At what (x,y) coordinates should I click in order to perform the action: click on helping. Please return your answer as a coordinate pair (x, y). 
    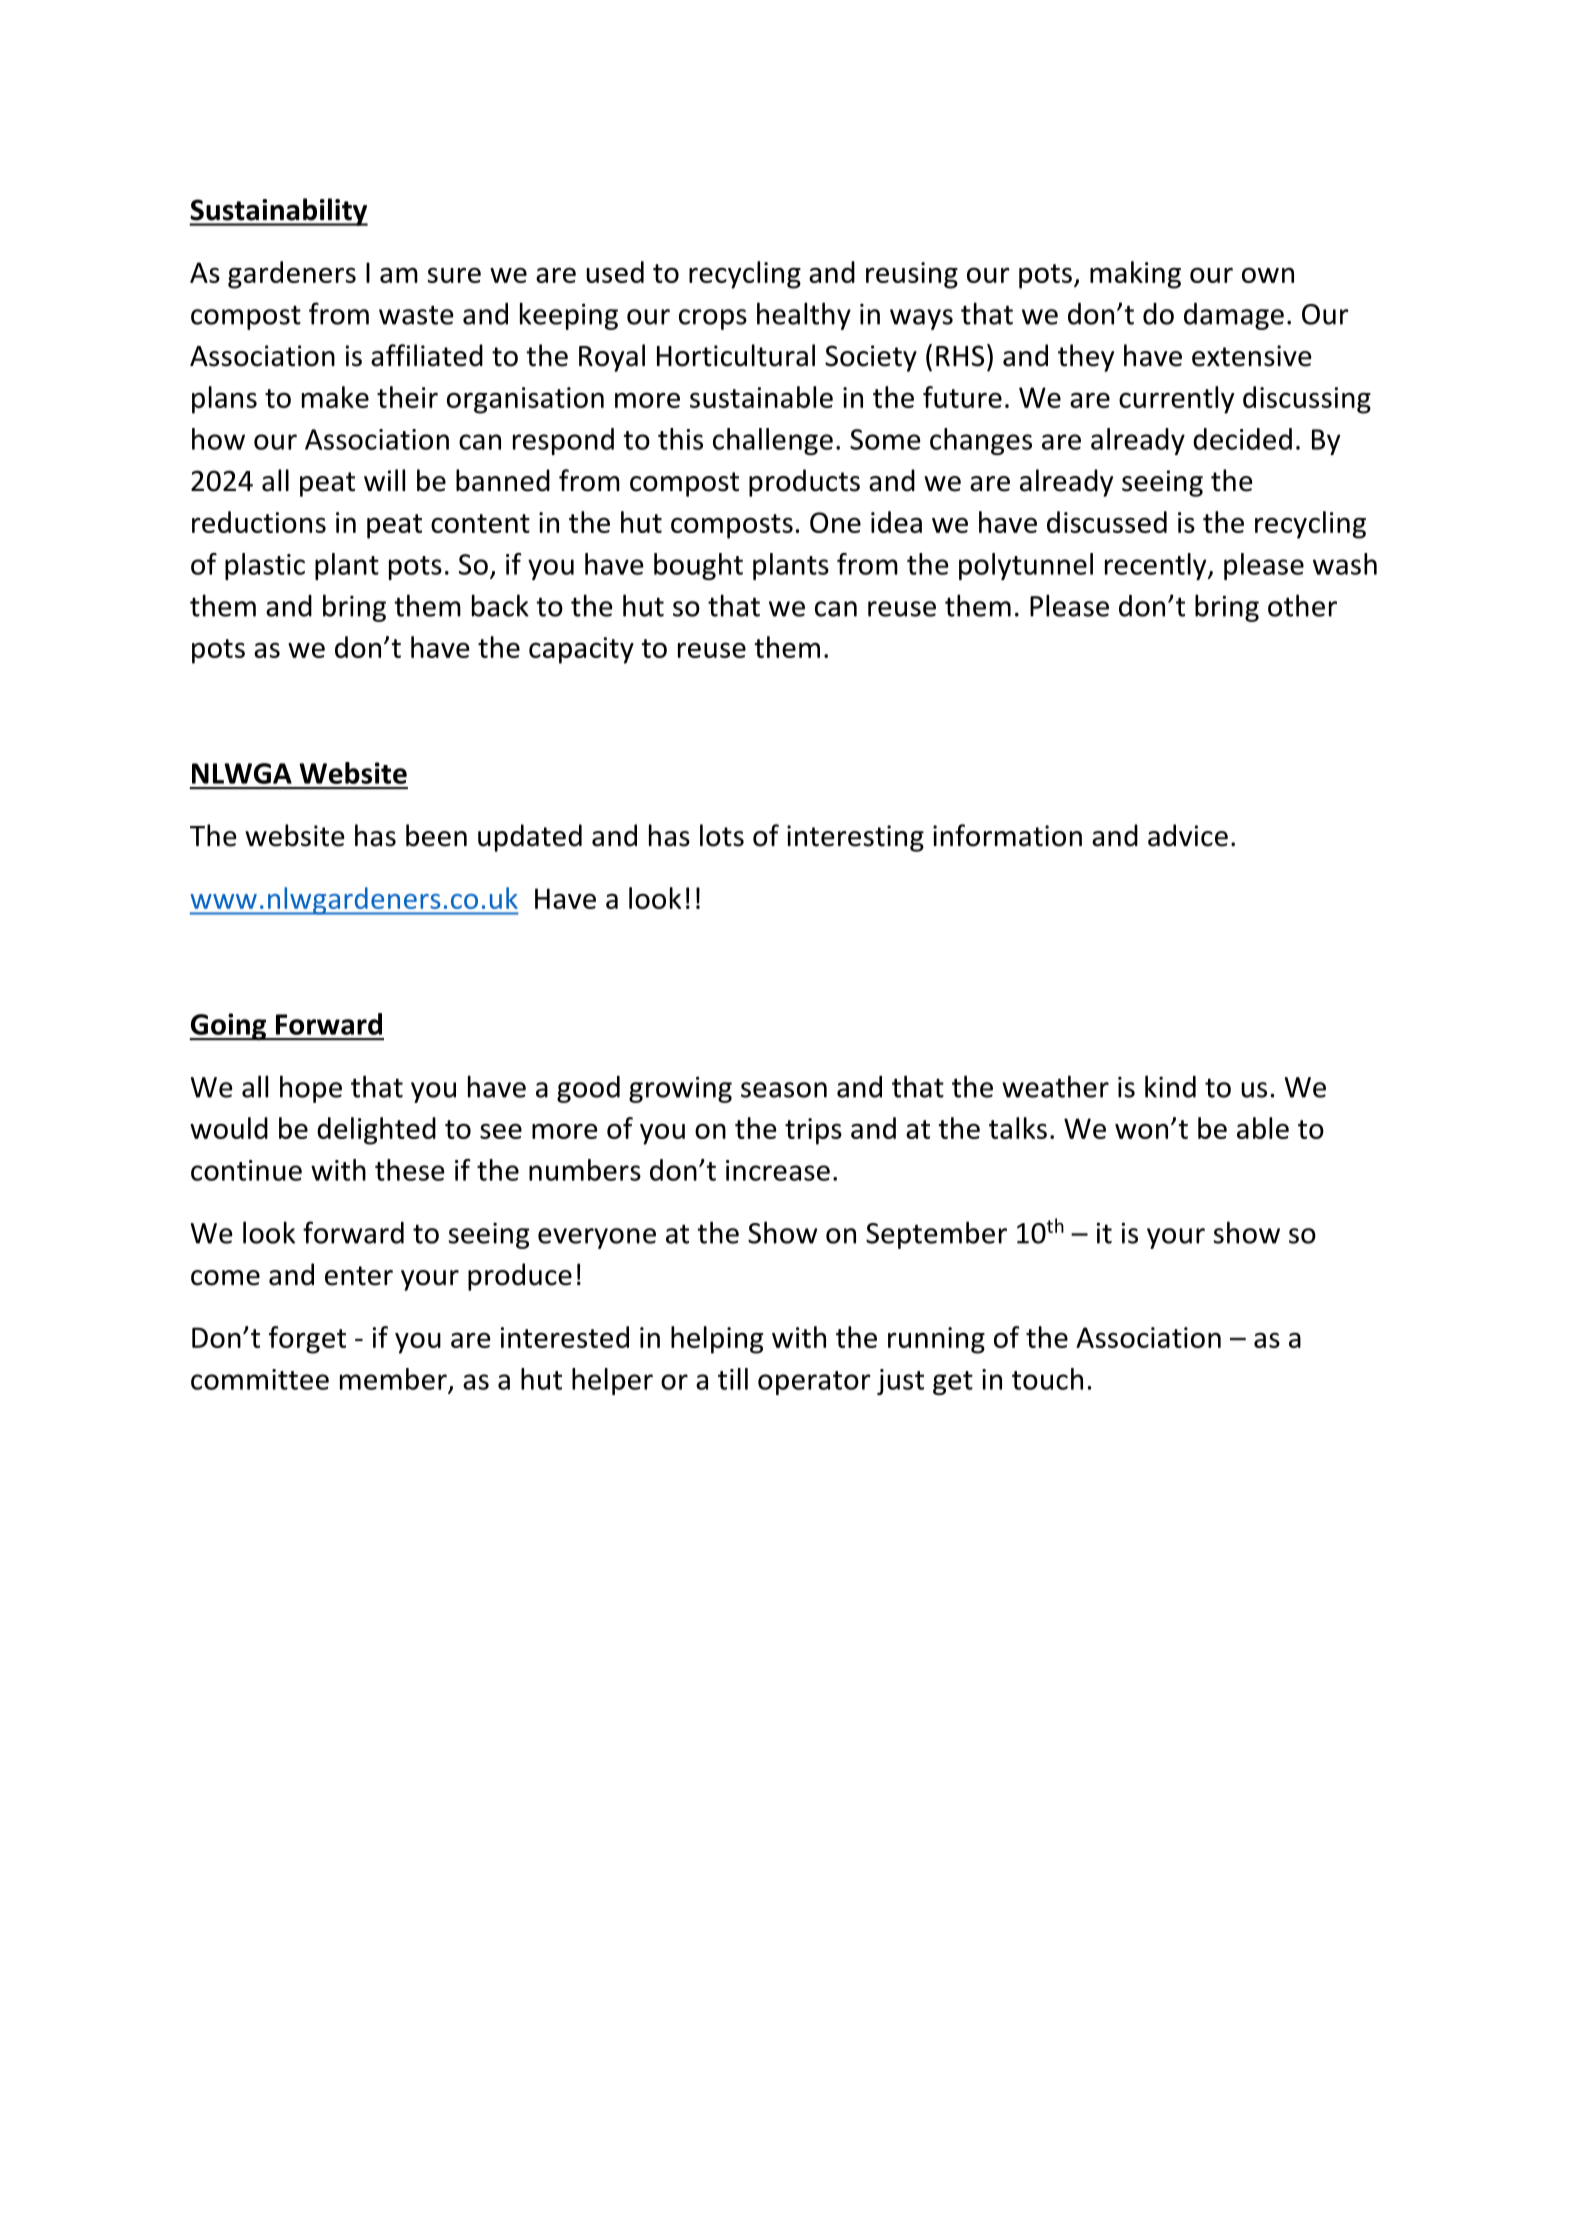
    Looking at the image, I should click on (717, 1340).
